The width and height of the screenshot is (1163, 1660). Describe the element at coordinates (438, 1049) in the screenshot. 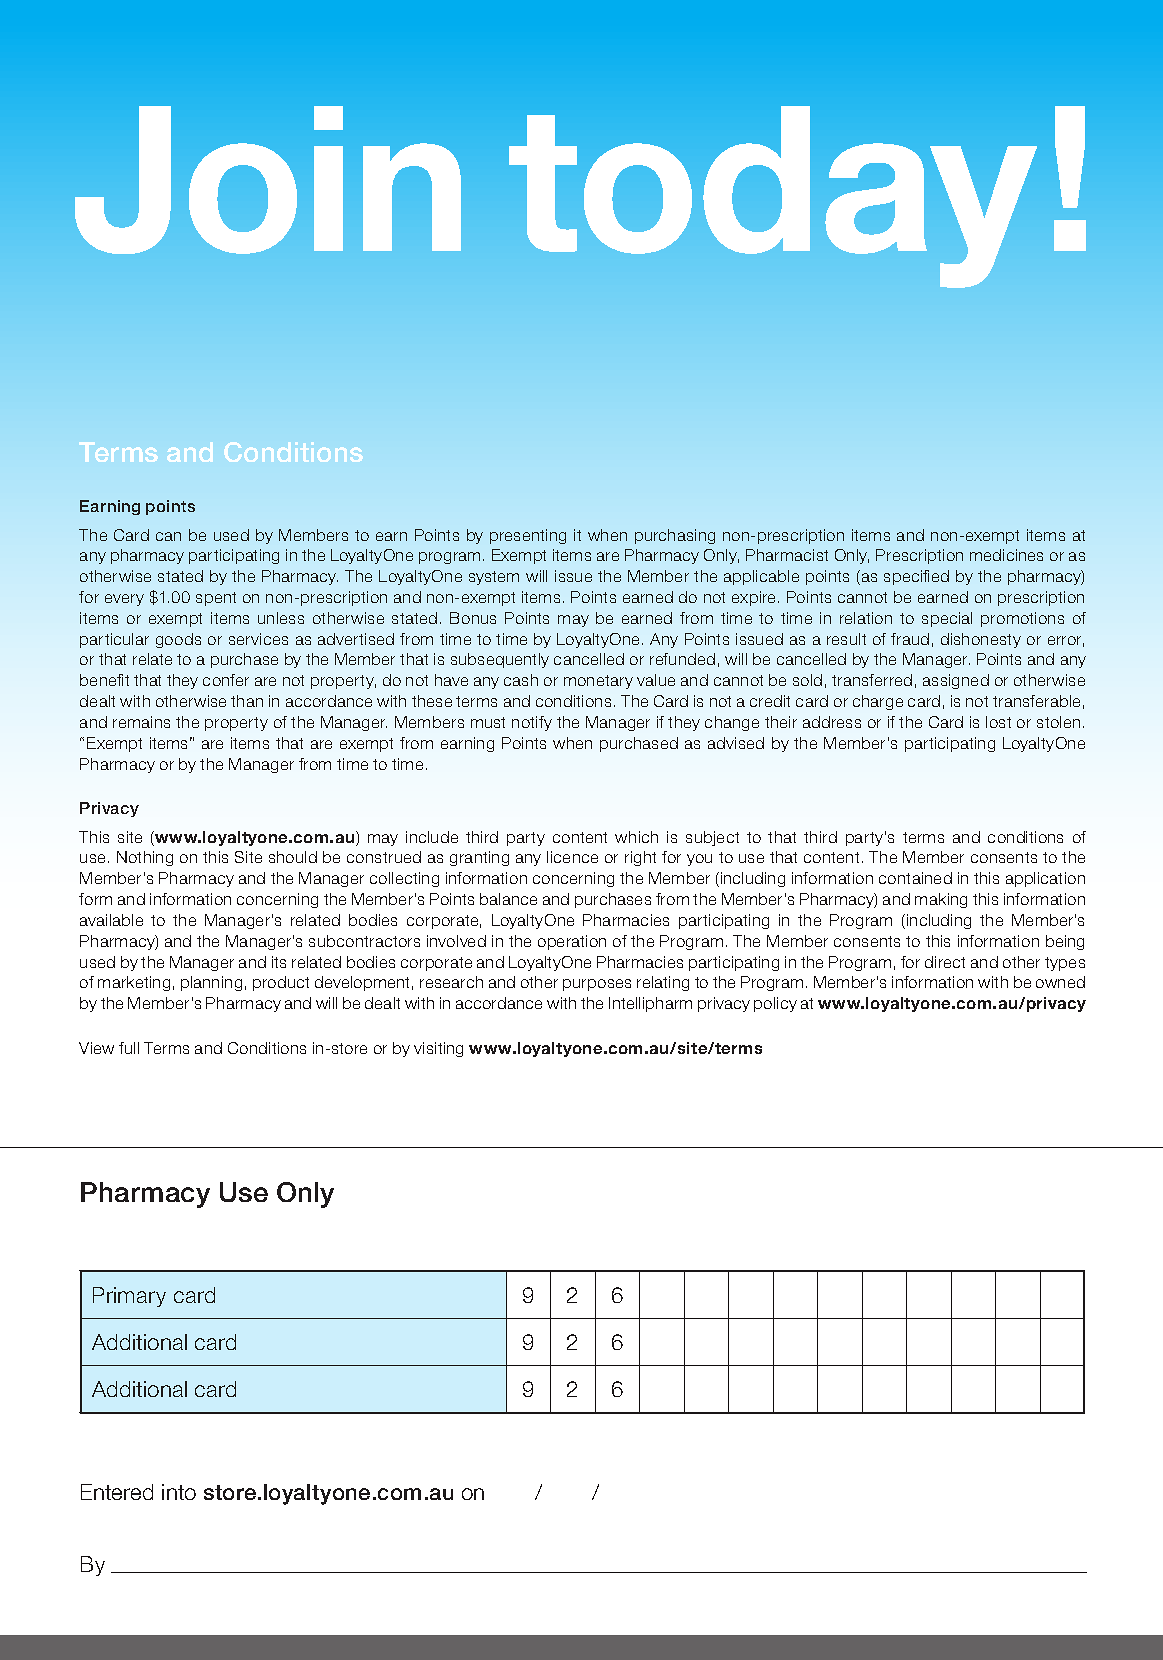

I see `visiting` at that location.
